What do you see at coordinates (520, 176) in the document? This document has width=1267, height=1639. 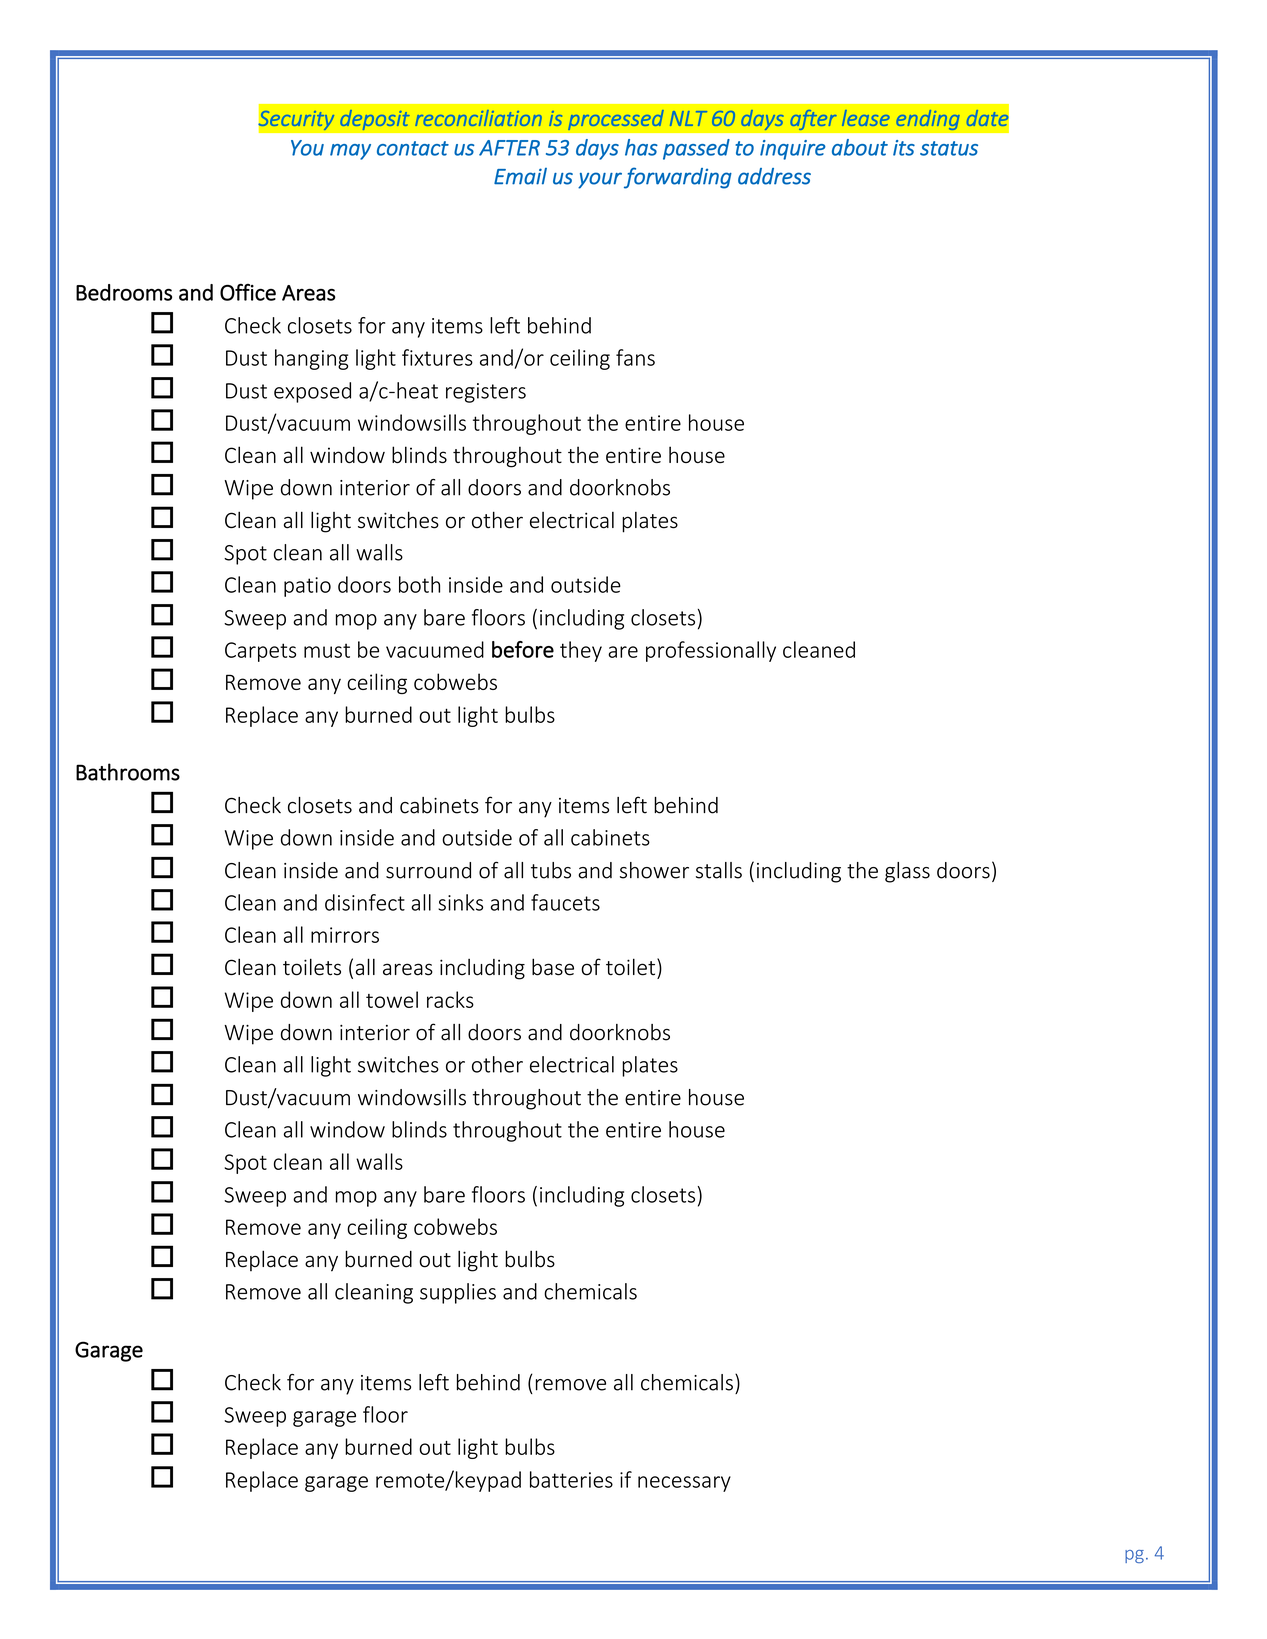 I see `Email` at bounding box center [520, 176].
